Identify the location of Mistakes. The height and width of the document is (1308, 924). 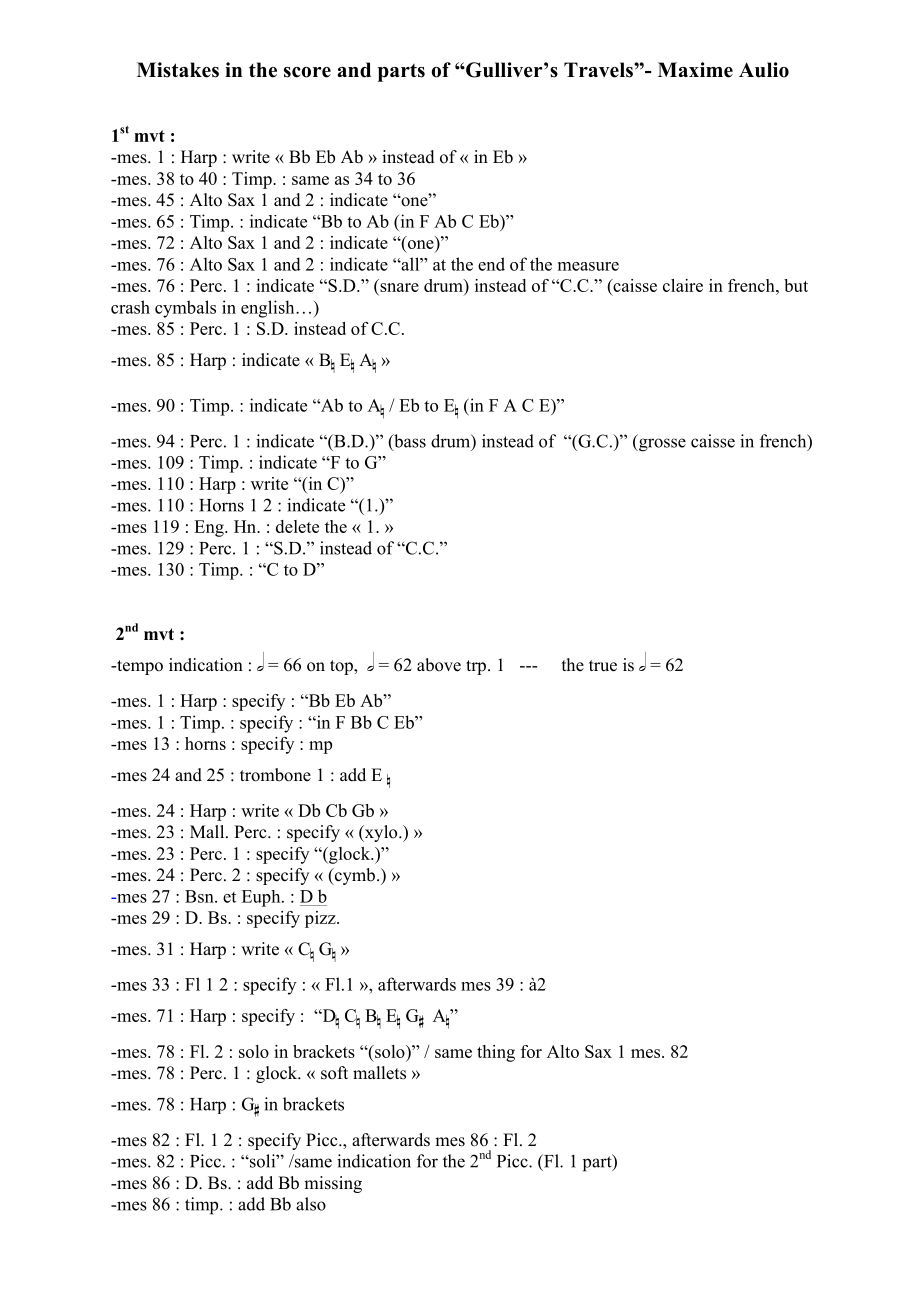
(178, 70).
